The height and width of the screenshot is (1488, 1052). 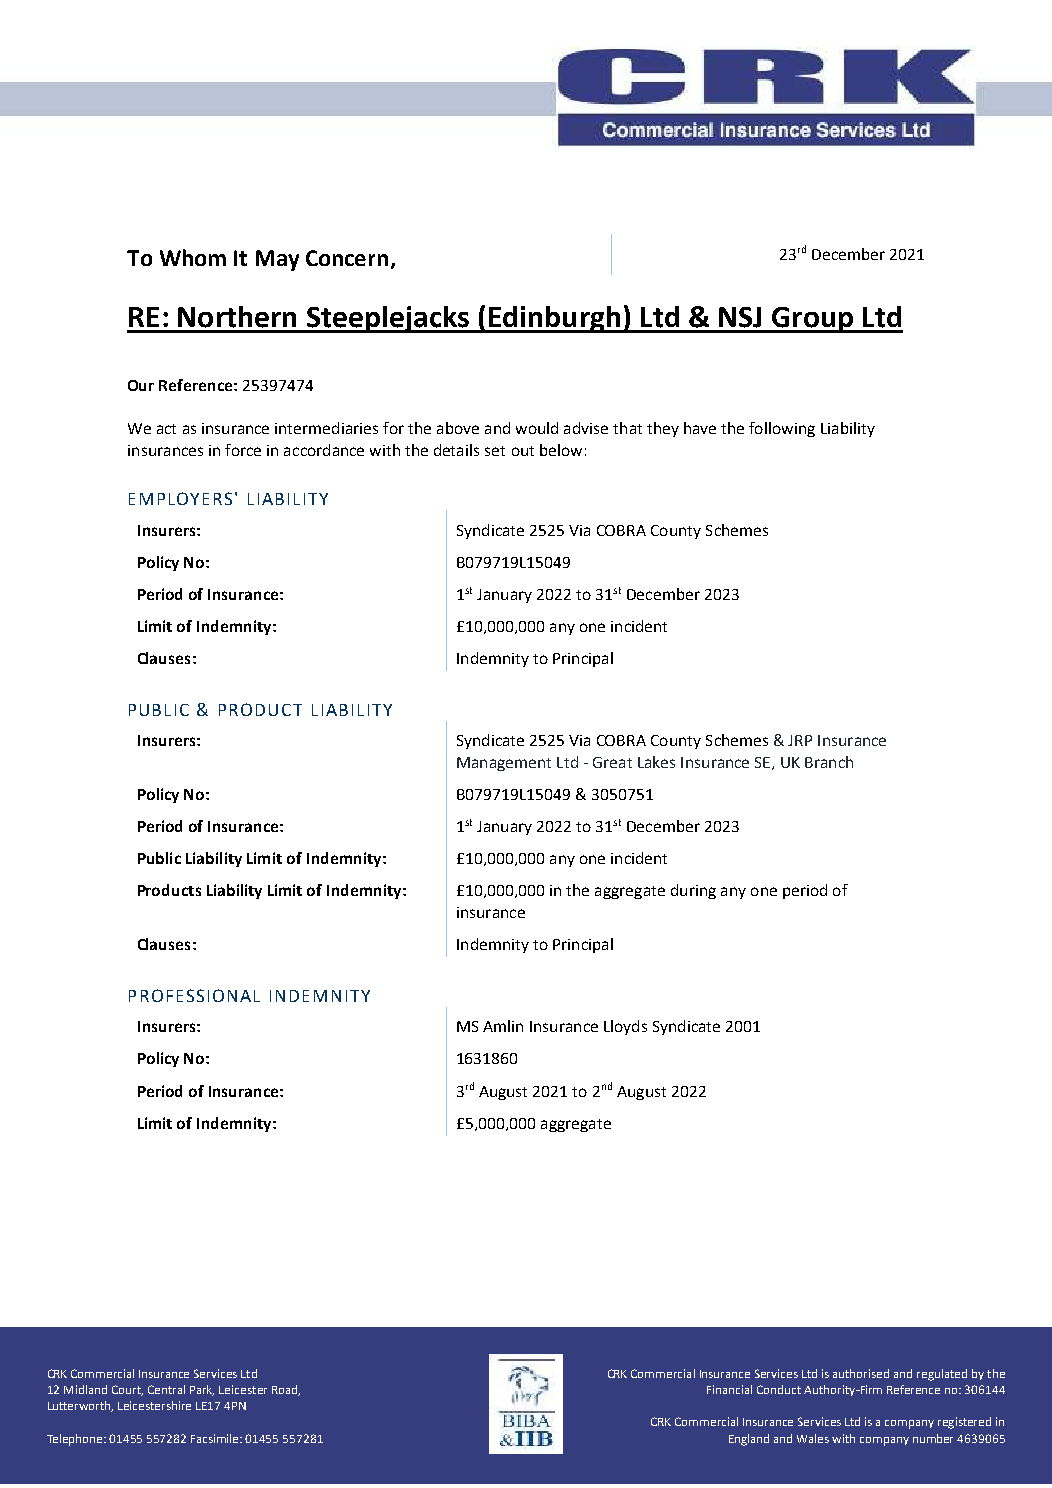 What do you see at coordinates (504, 764) in the screenshot?
I see `Management` at bounding box center [504, 764].
